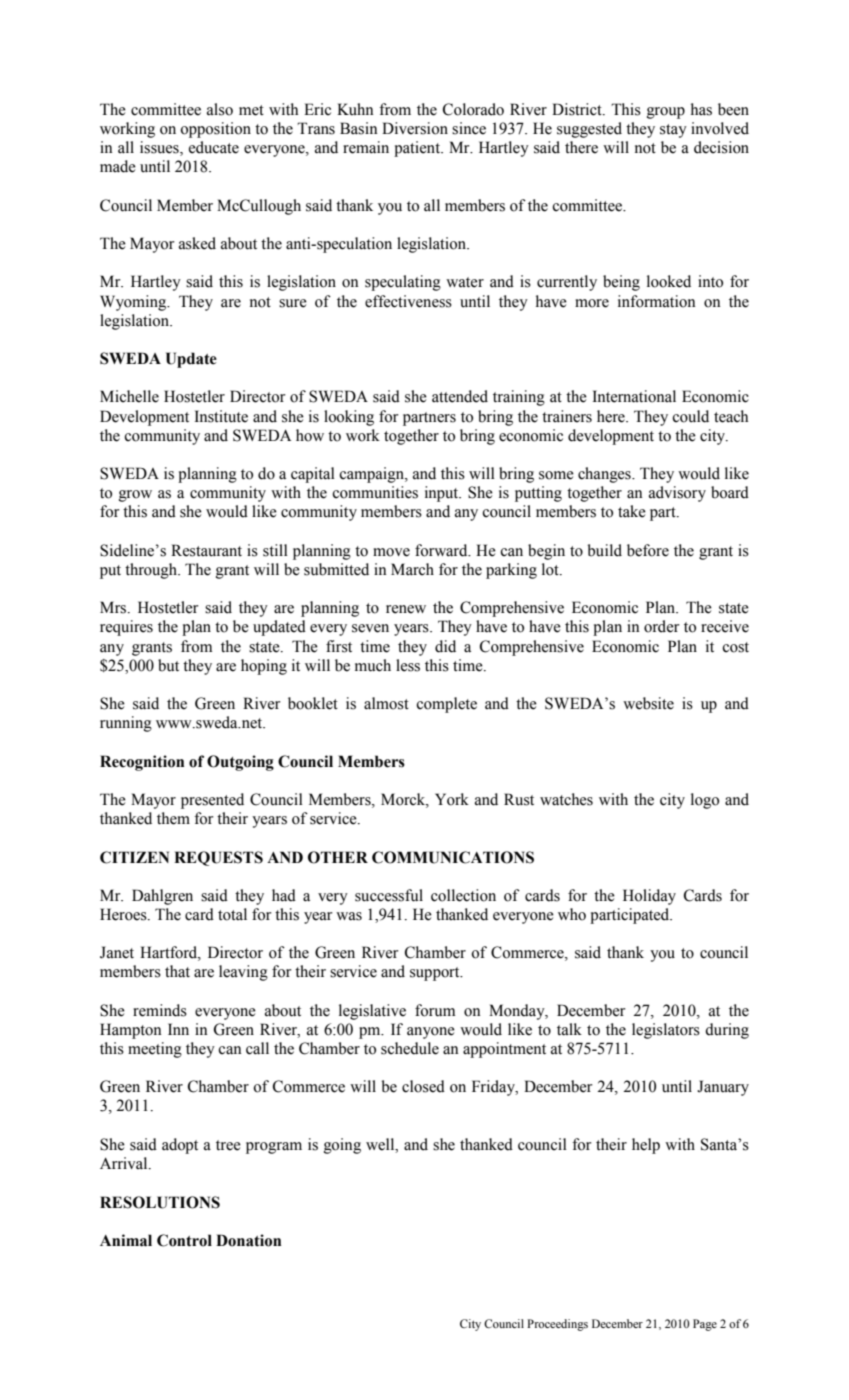 The width and height of the screenshot is (849, 1400). I want to click on but, so click(168, 665).
